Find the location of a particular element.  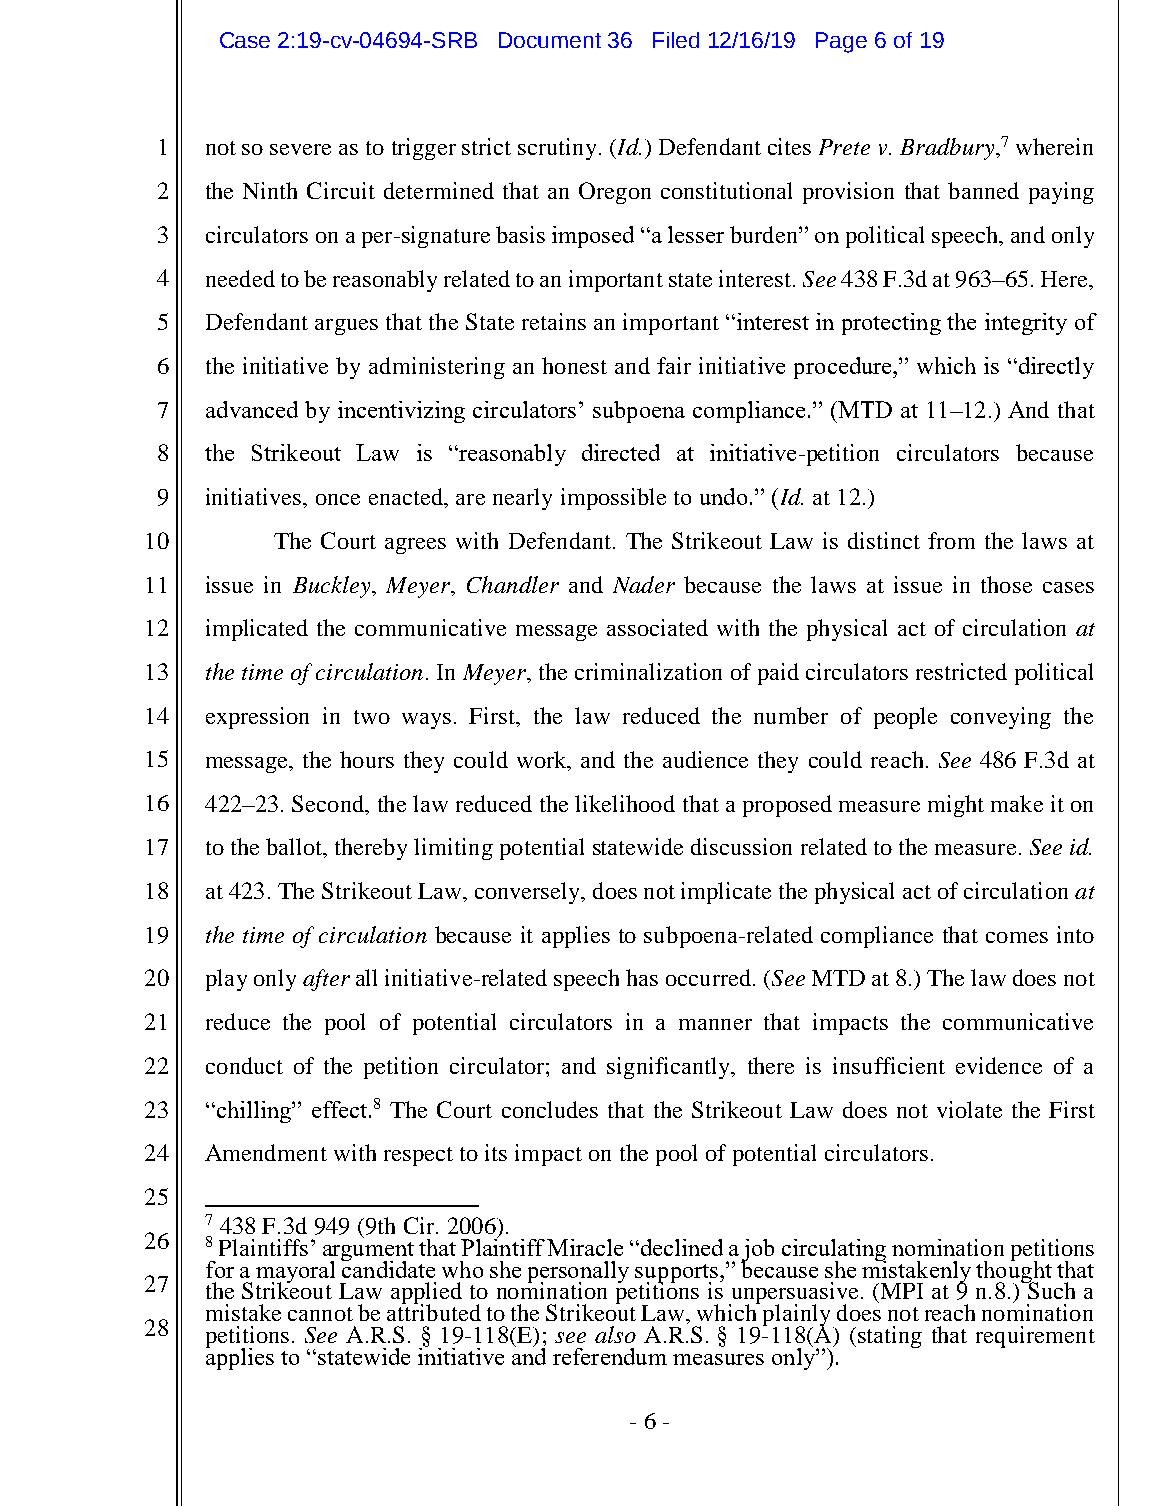

cannot is located at coordinates (320, 1314).
